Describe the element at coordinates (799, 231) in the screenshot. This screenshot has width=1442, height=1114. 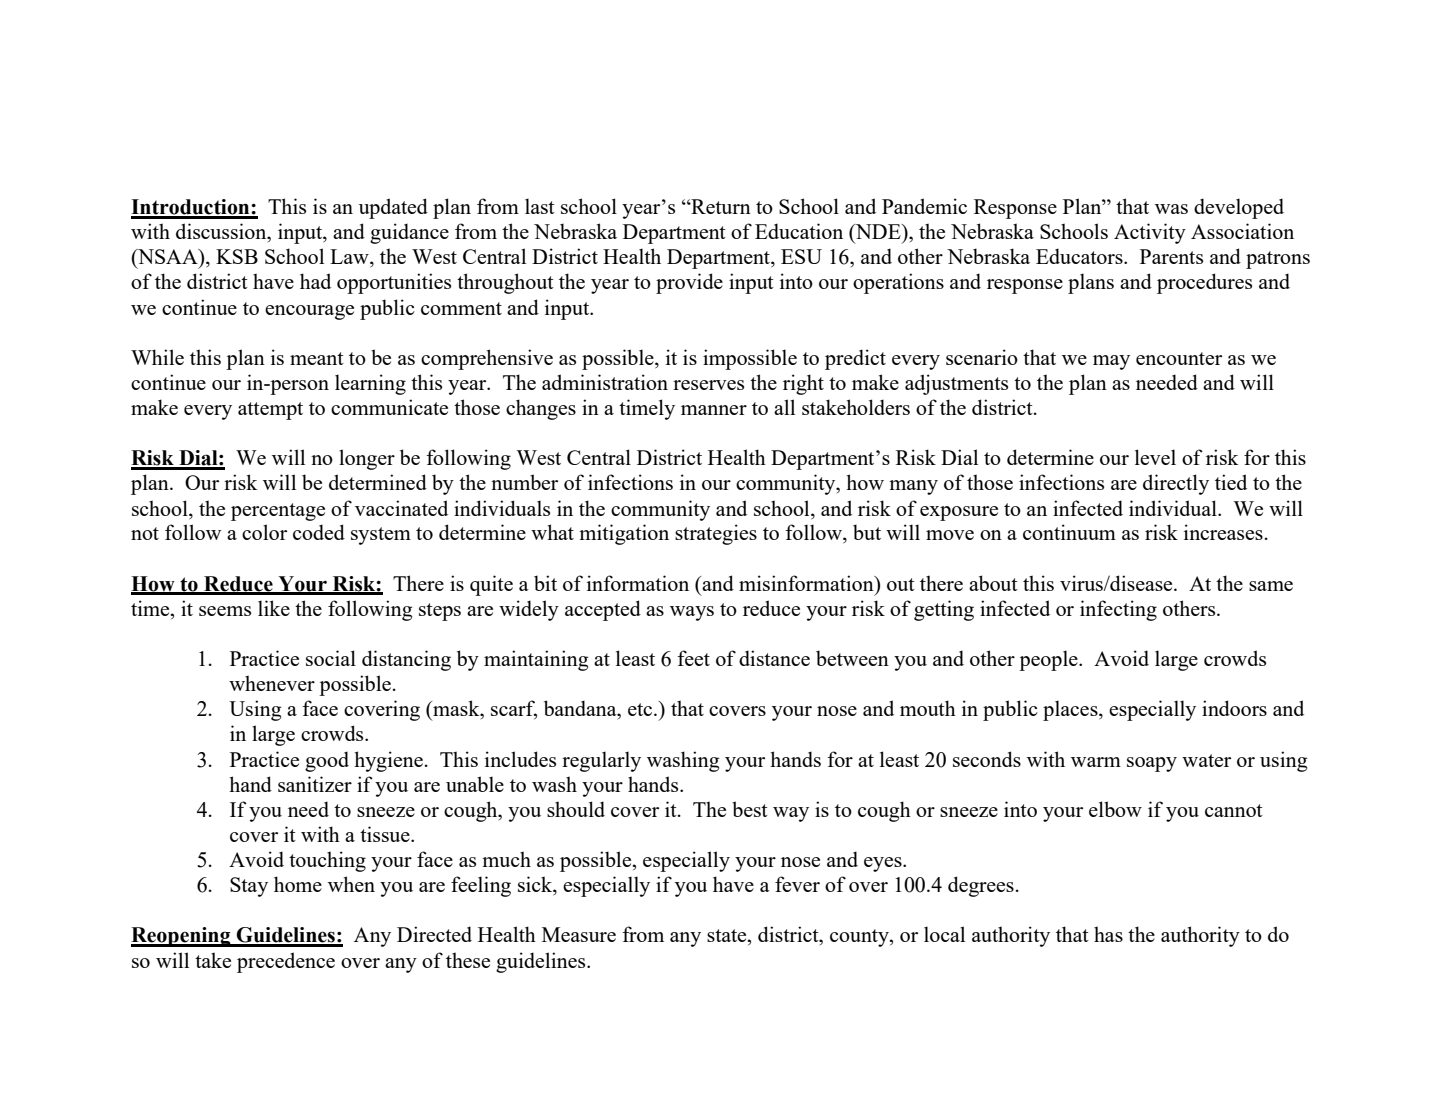
I see `Education` at that location.
